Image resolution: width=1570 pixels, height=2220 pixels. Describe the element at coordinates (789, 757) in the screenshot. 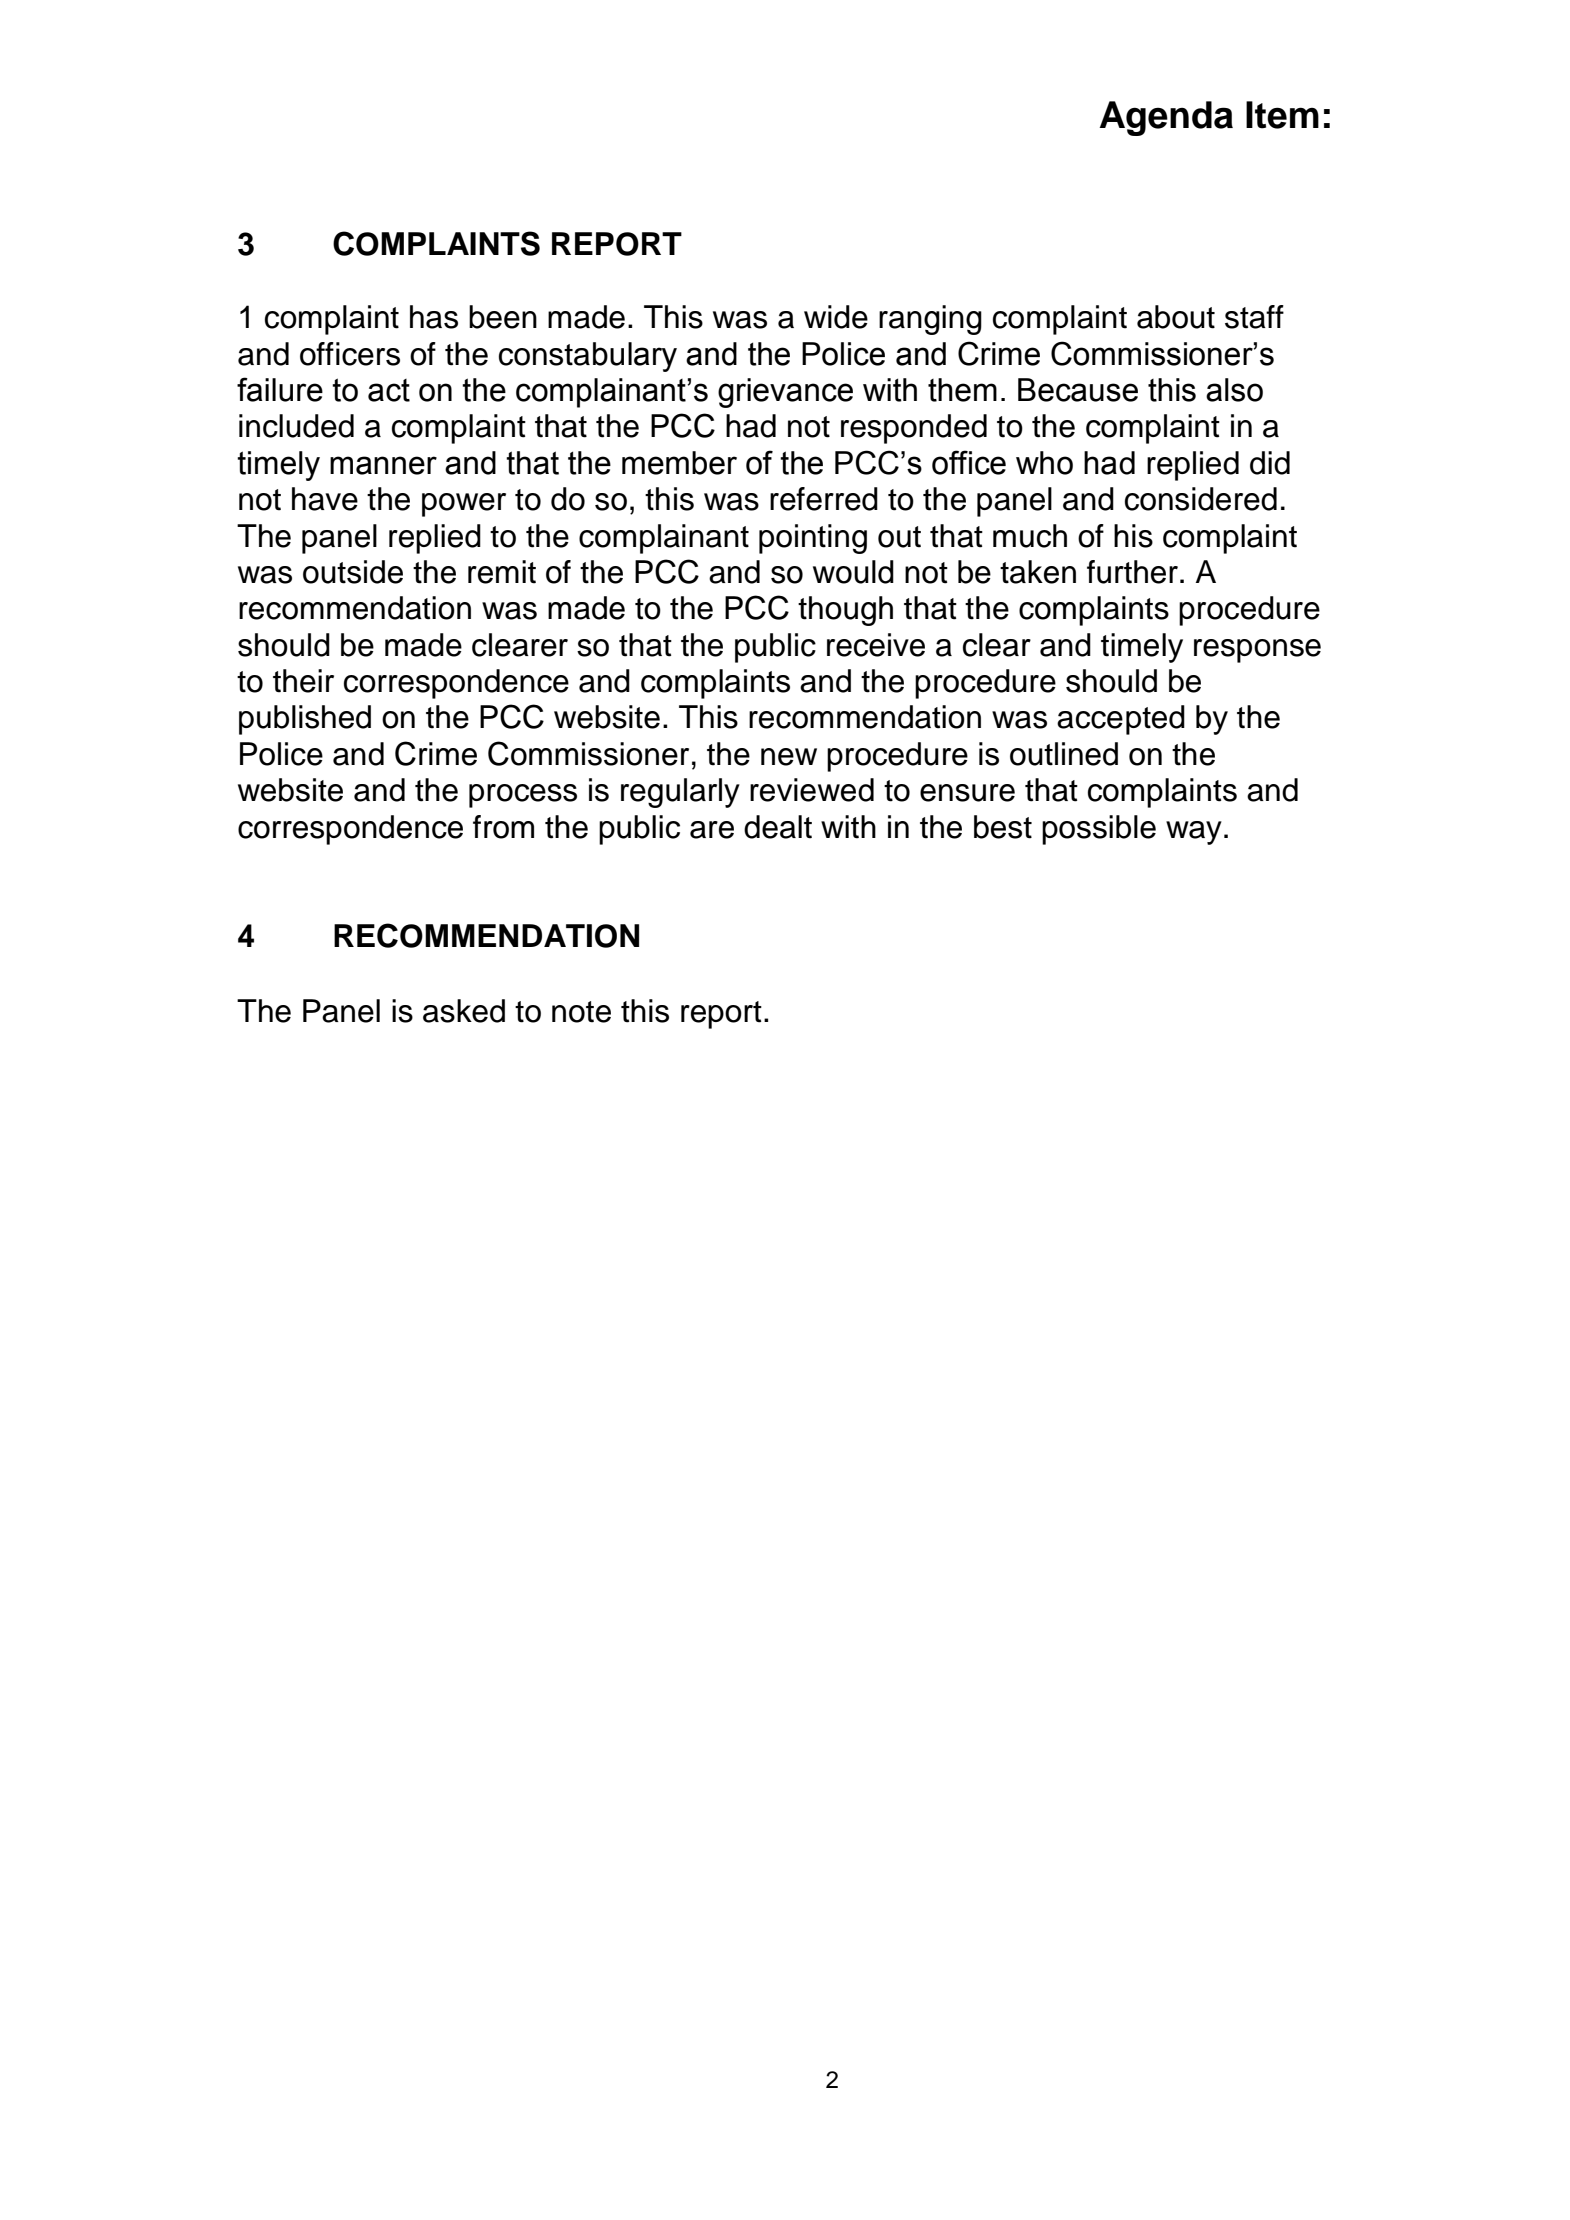

I see `new` at that location.
